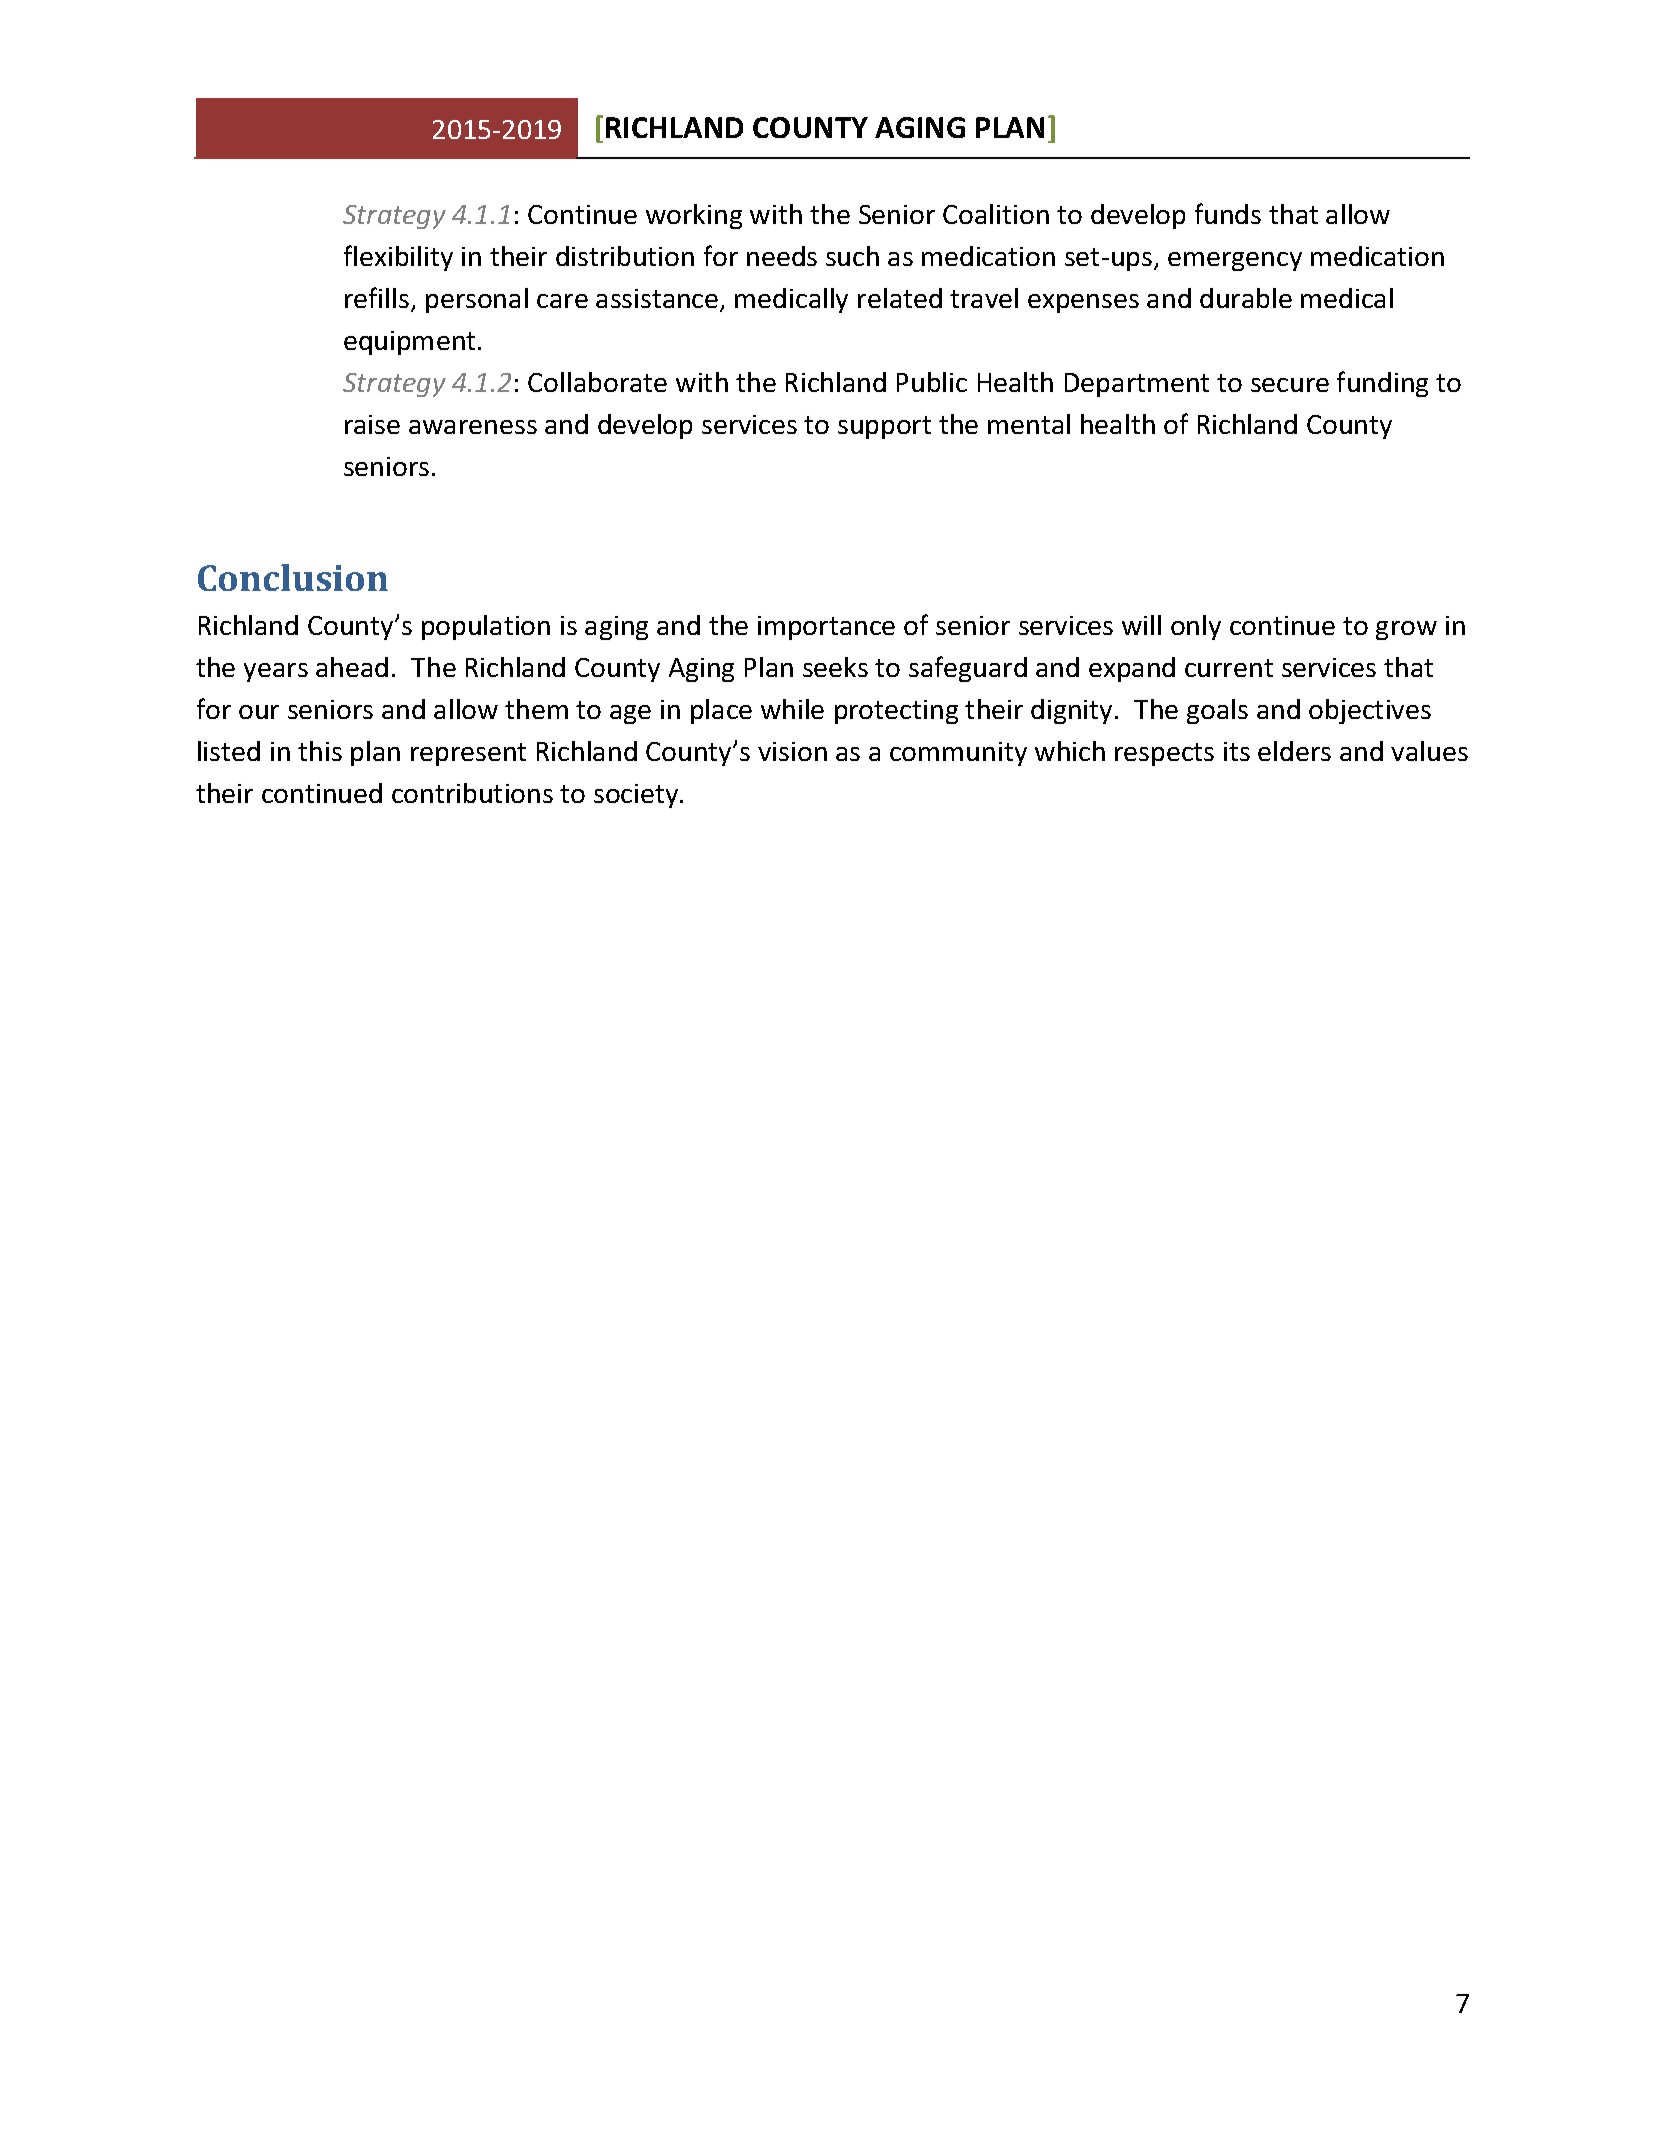 The width and height of the screenshot is (1666, 2156). Describe the element at coordinates (1228, 213) in the screenshot. I see `funds` at that location.
